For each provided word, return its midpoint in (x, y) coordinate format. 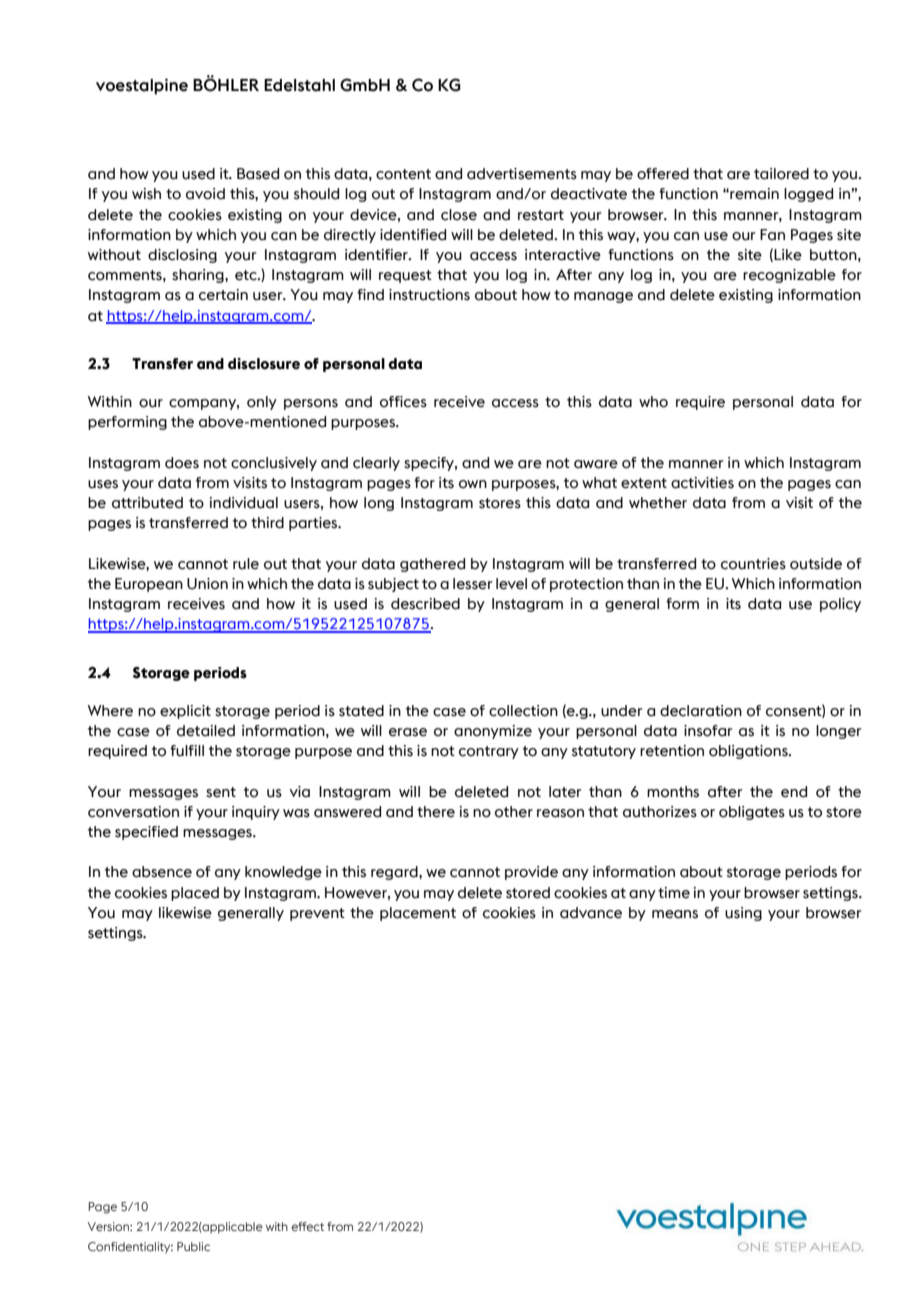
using (743, 914)
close (459, 215)
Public (193, 1246)
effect (308, 1226)
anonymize (493, 732)
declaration (701, 711)
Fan (772, 235)
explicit (185, 712)
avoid (205, 194)
